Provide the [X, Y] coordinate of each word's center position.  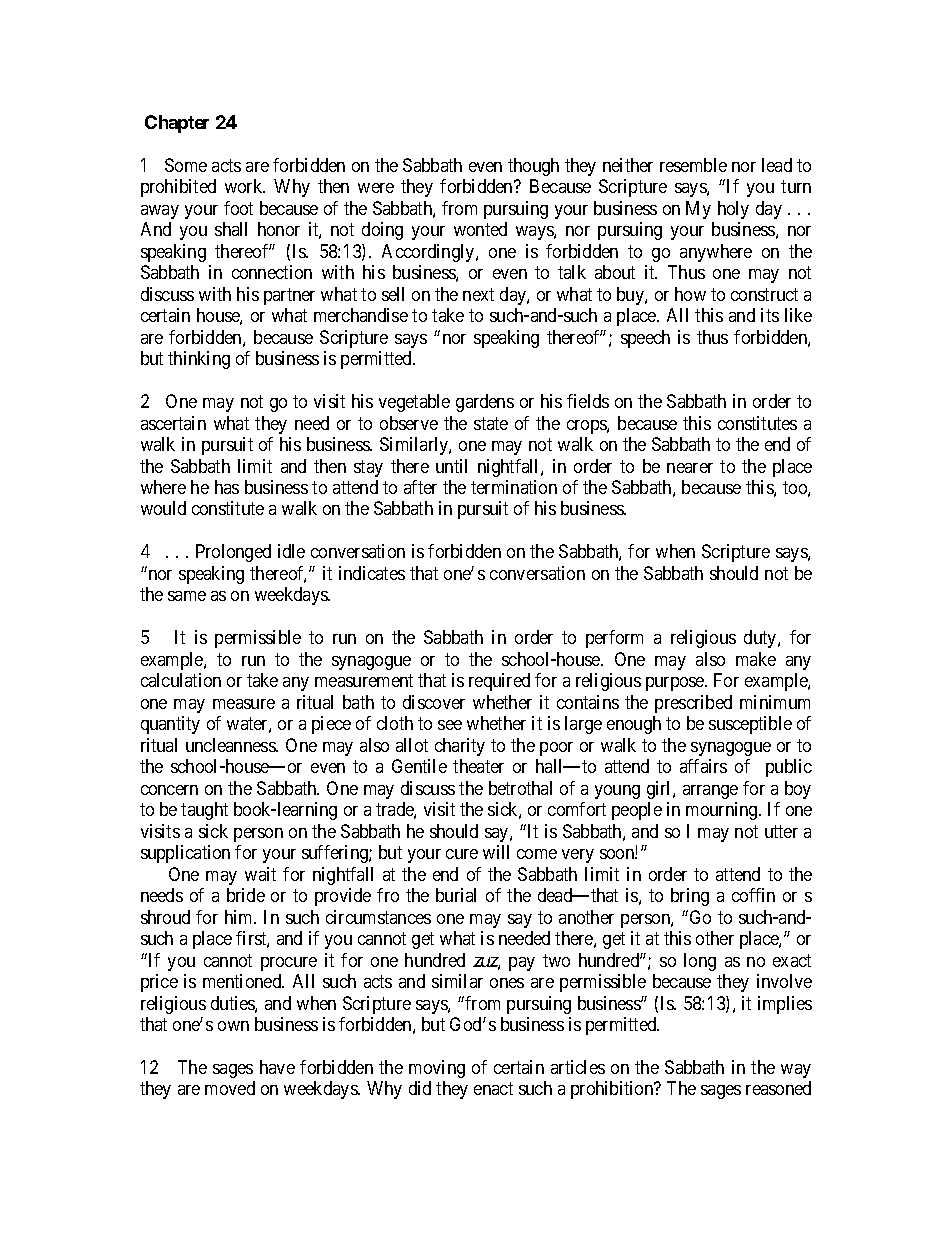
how [690, 294]
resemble [693, 165]
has [227, 487]
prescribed [693, 704]
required [499, 682]
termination [514, 487]
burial [456, 895]
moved [230, 1088]
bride [246, 895]
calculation [181, 680]
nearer [690, 468]
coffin [753, 895]
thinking [199, 360]
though [533, 167]
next [478, 294]
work [245, 186]
